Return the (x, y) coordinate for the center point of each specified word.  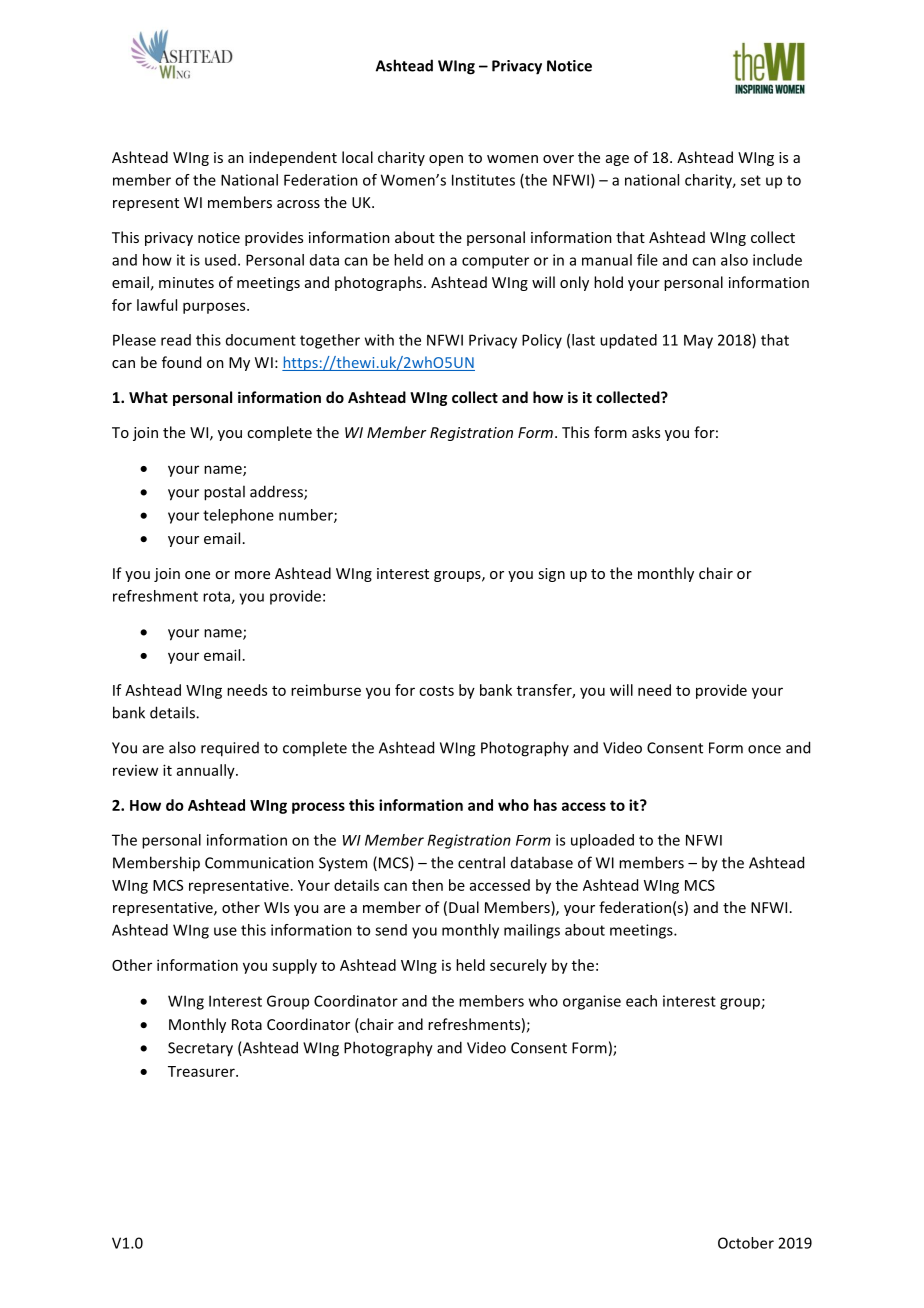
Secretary (200, 1049)
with (379, 340)
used (220, 260)
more (252, 575)
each (641, 1001)
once (764, 749)
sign (551, 575)
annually (207, 771)
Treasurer (202, 1071)
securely (518, 966)
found (181, 362)
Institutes (483, 180)
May (698, 341)
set (751, 180)
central (481, 862)
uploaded (602, 841)
